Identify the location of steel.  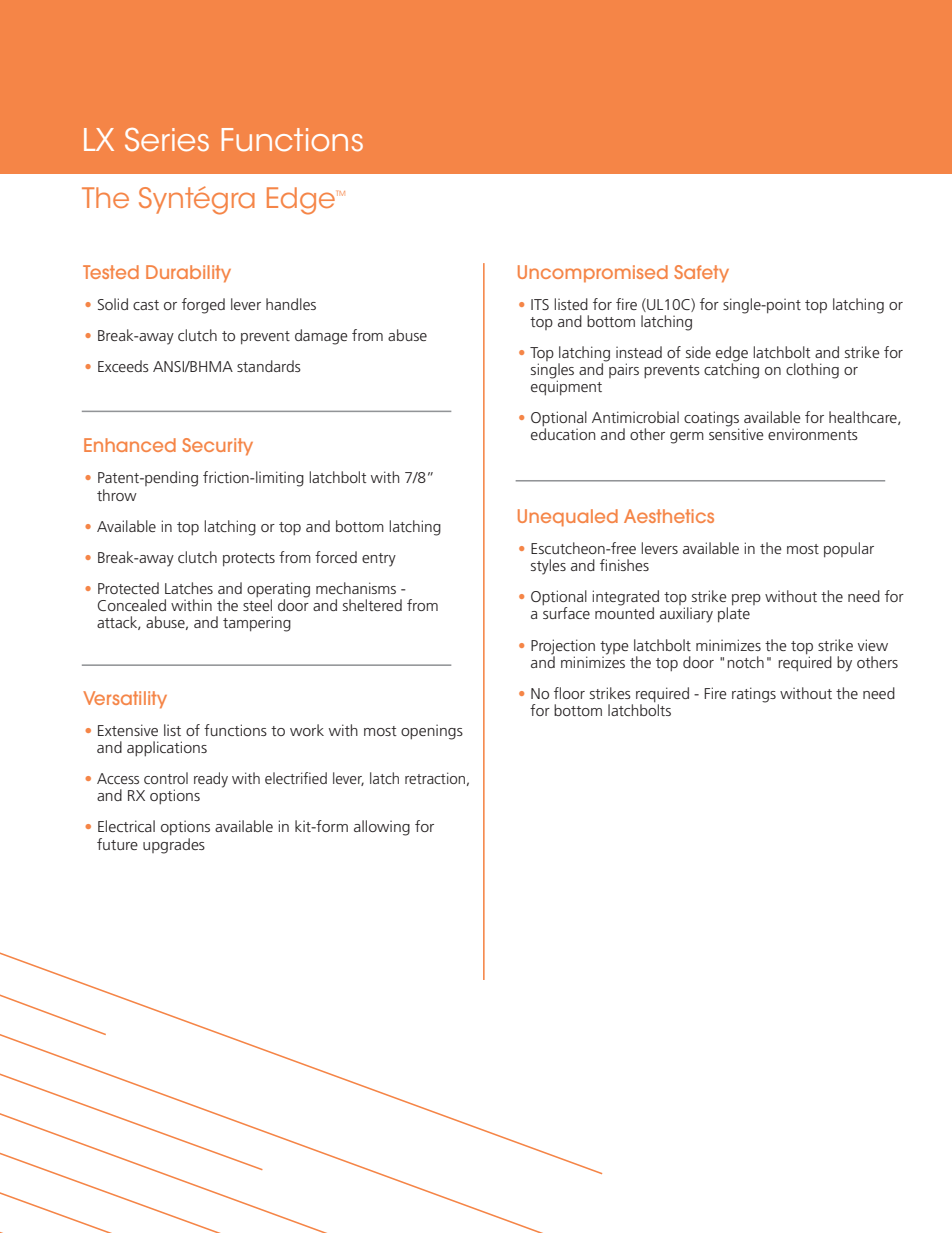
(257, 605).
